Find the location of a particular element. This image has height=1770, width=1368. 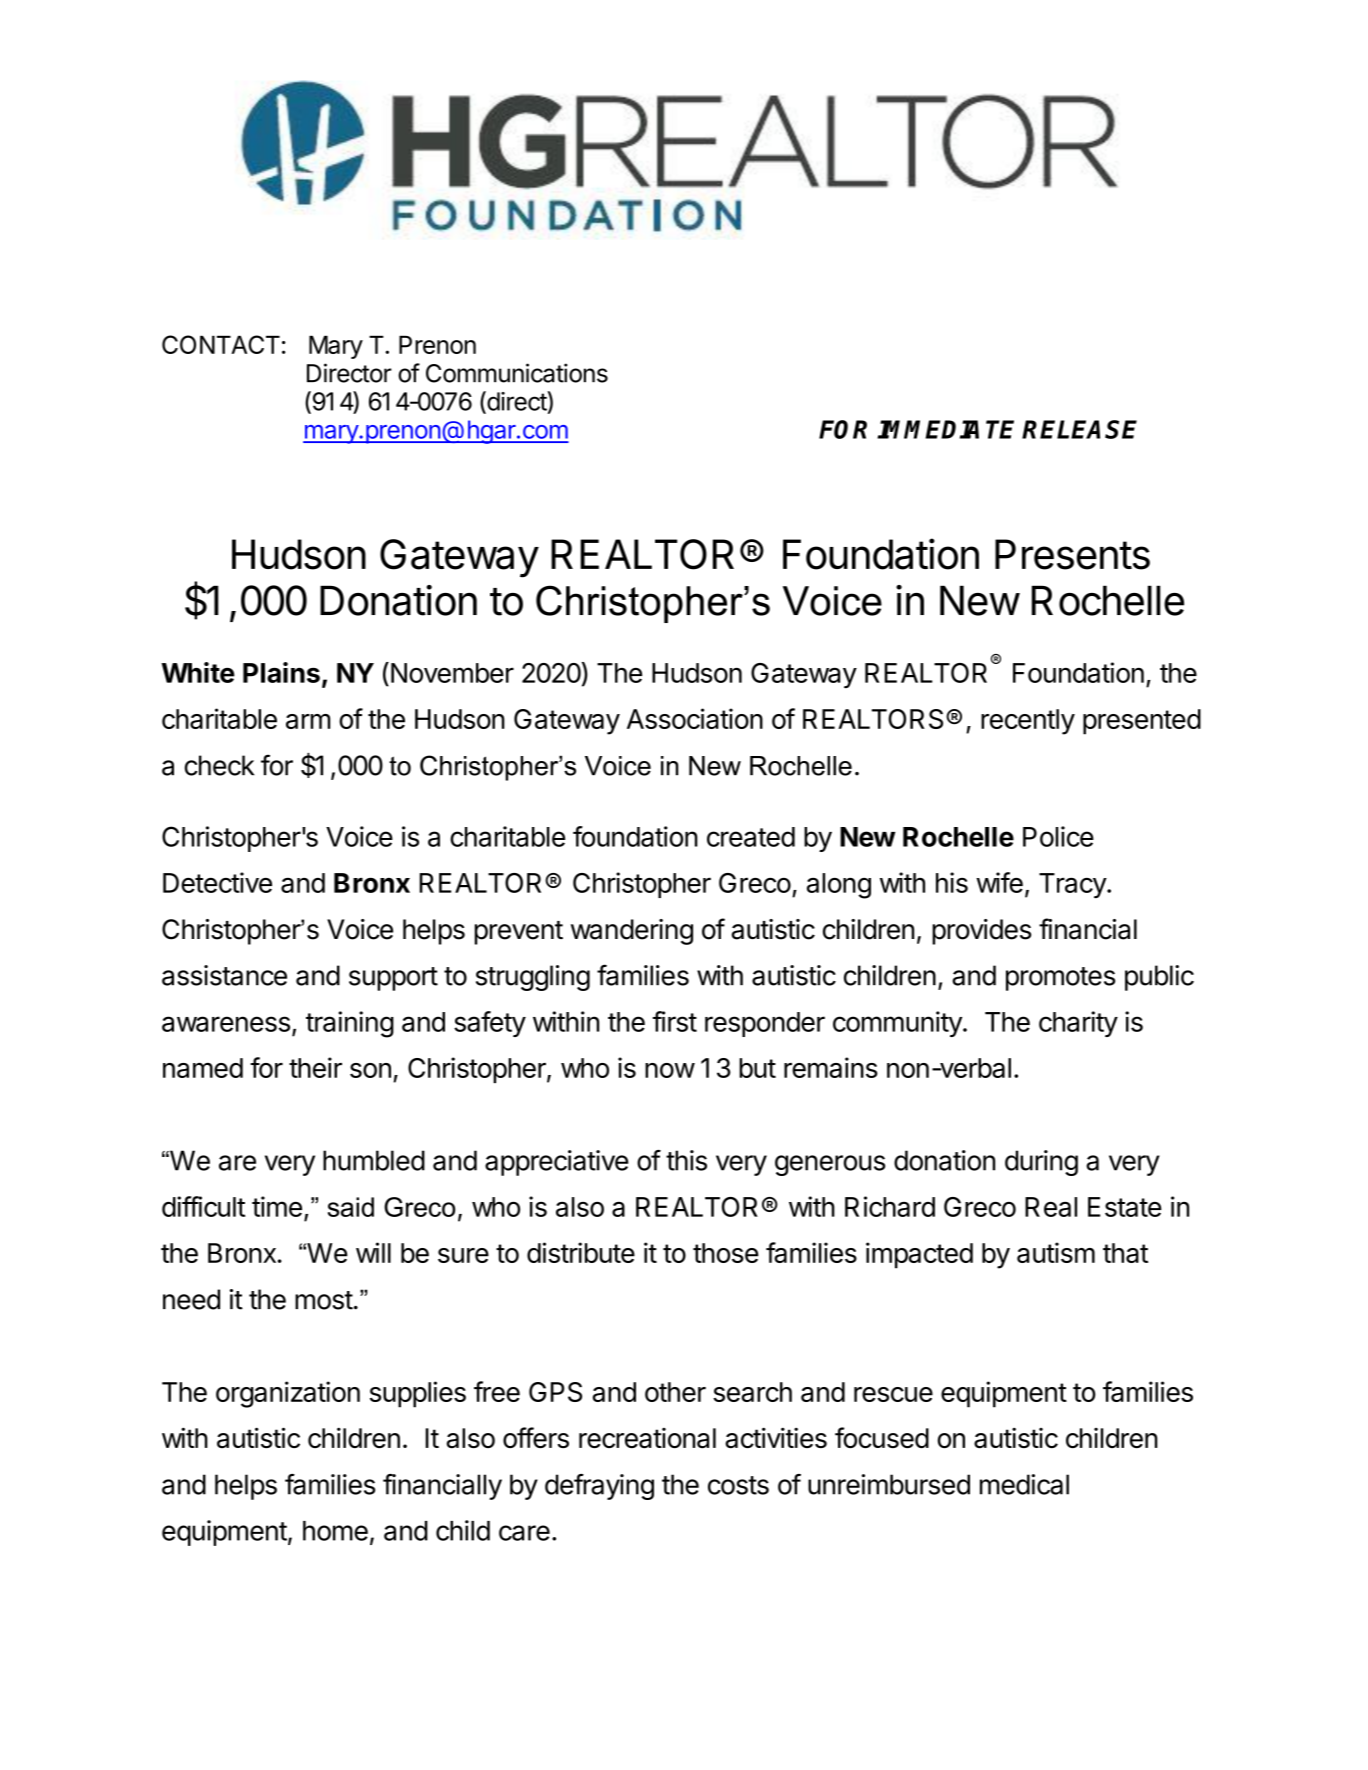

those is located at coordinates (726, 1253).
